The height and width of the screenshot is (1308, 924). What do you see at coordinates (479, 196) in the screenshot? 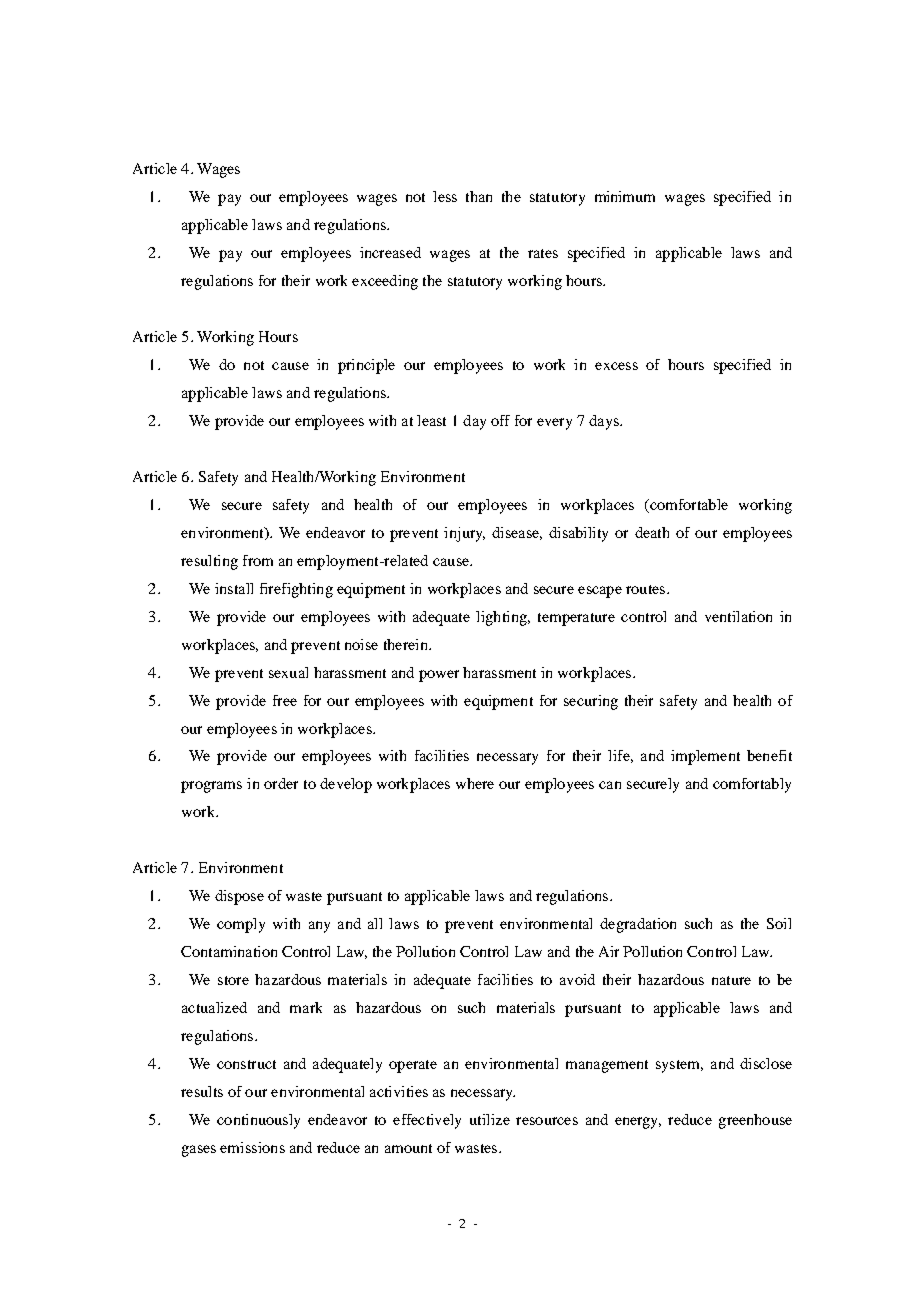
I see `than` at bounding box center [479, 196].
